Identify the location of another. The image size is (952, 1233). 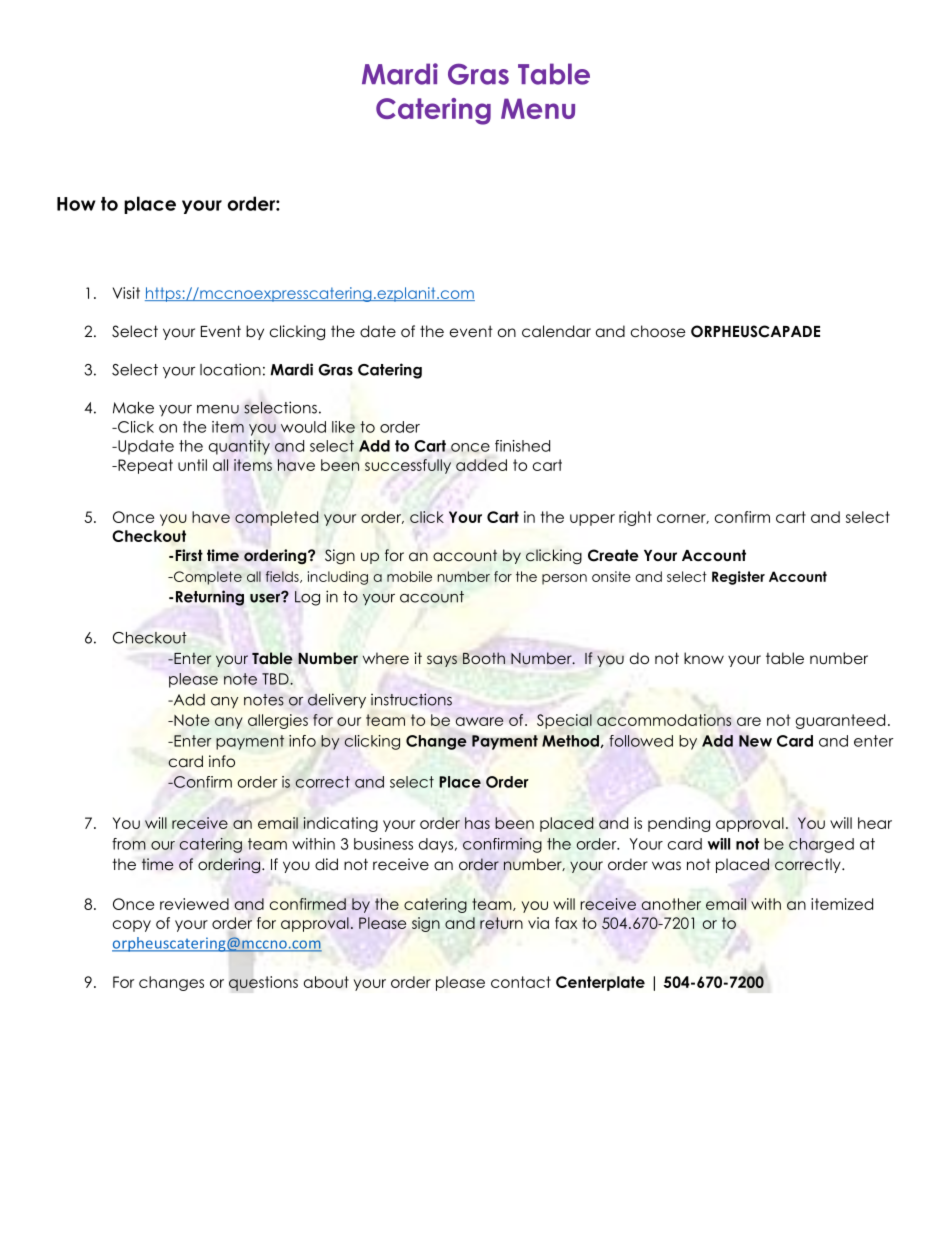
(671, 904).
